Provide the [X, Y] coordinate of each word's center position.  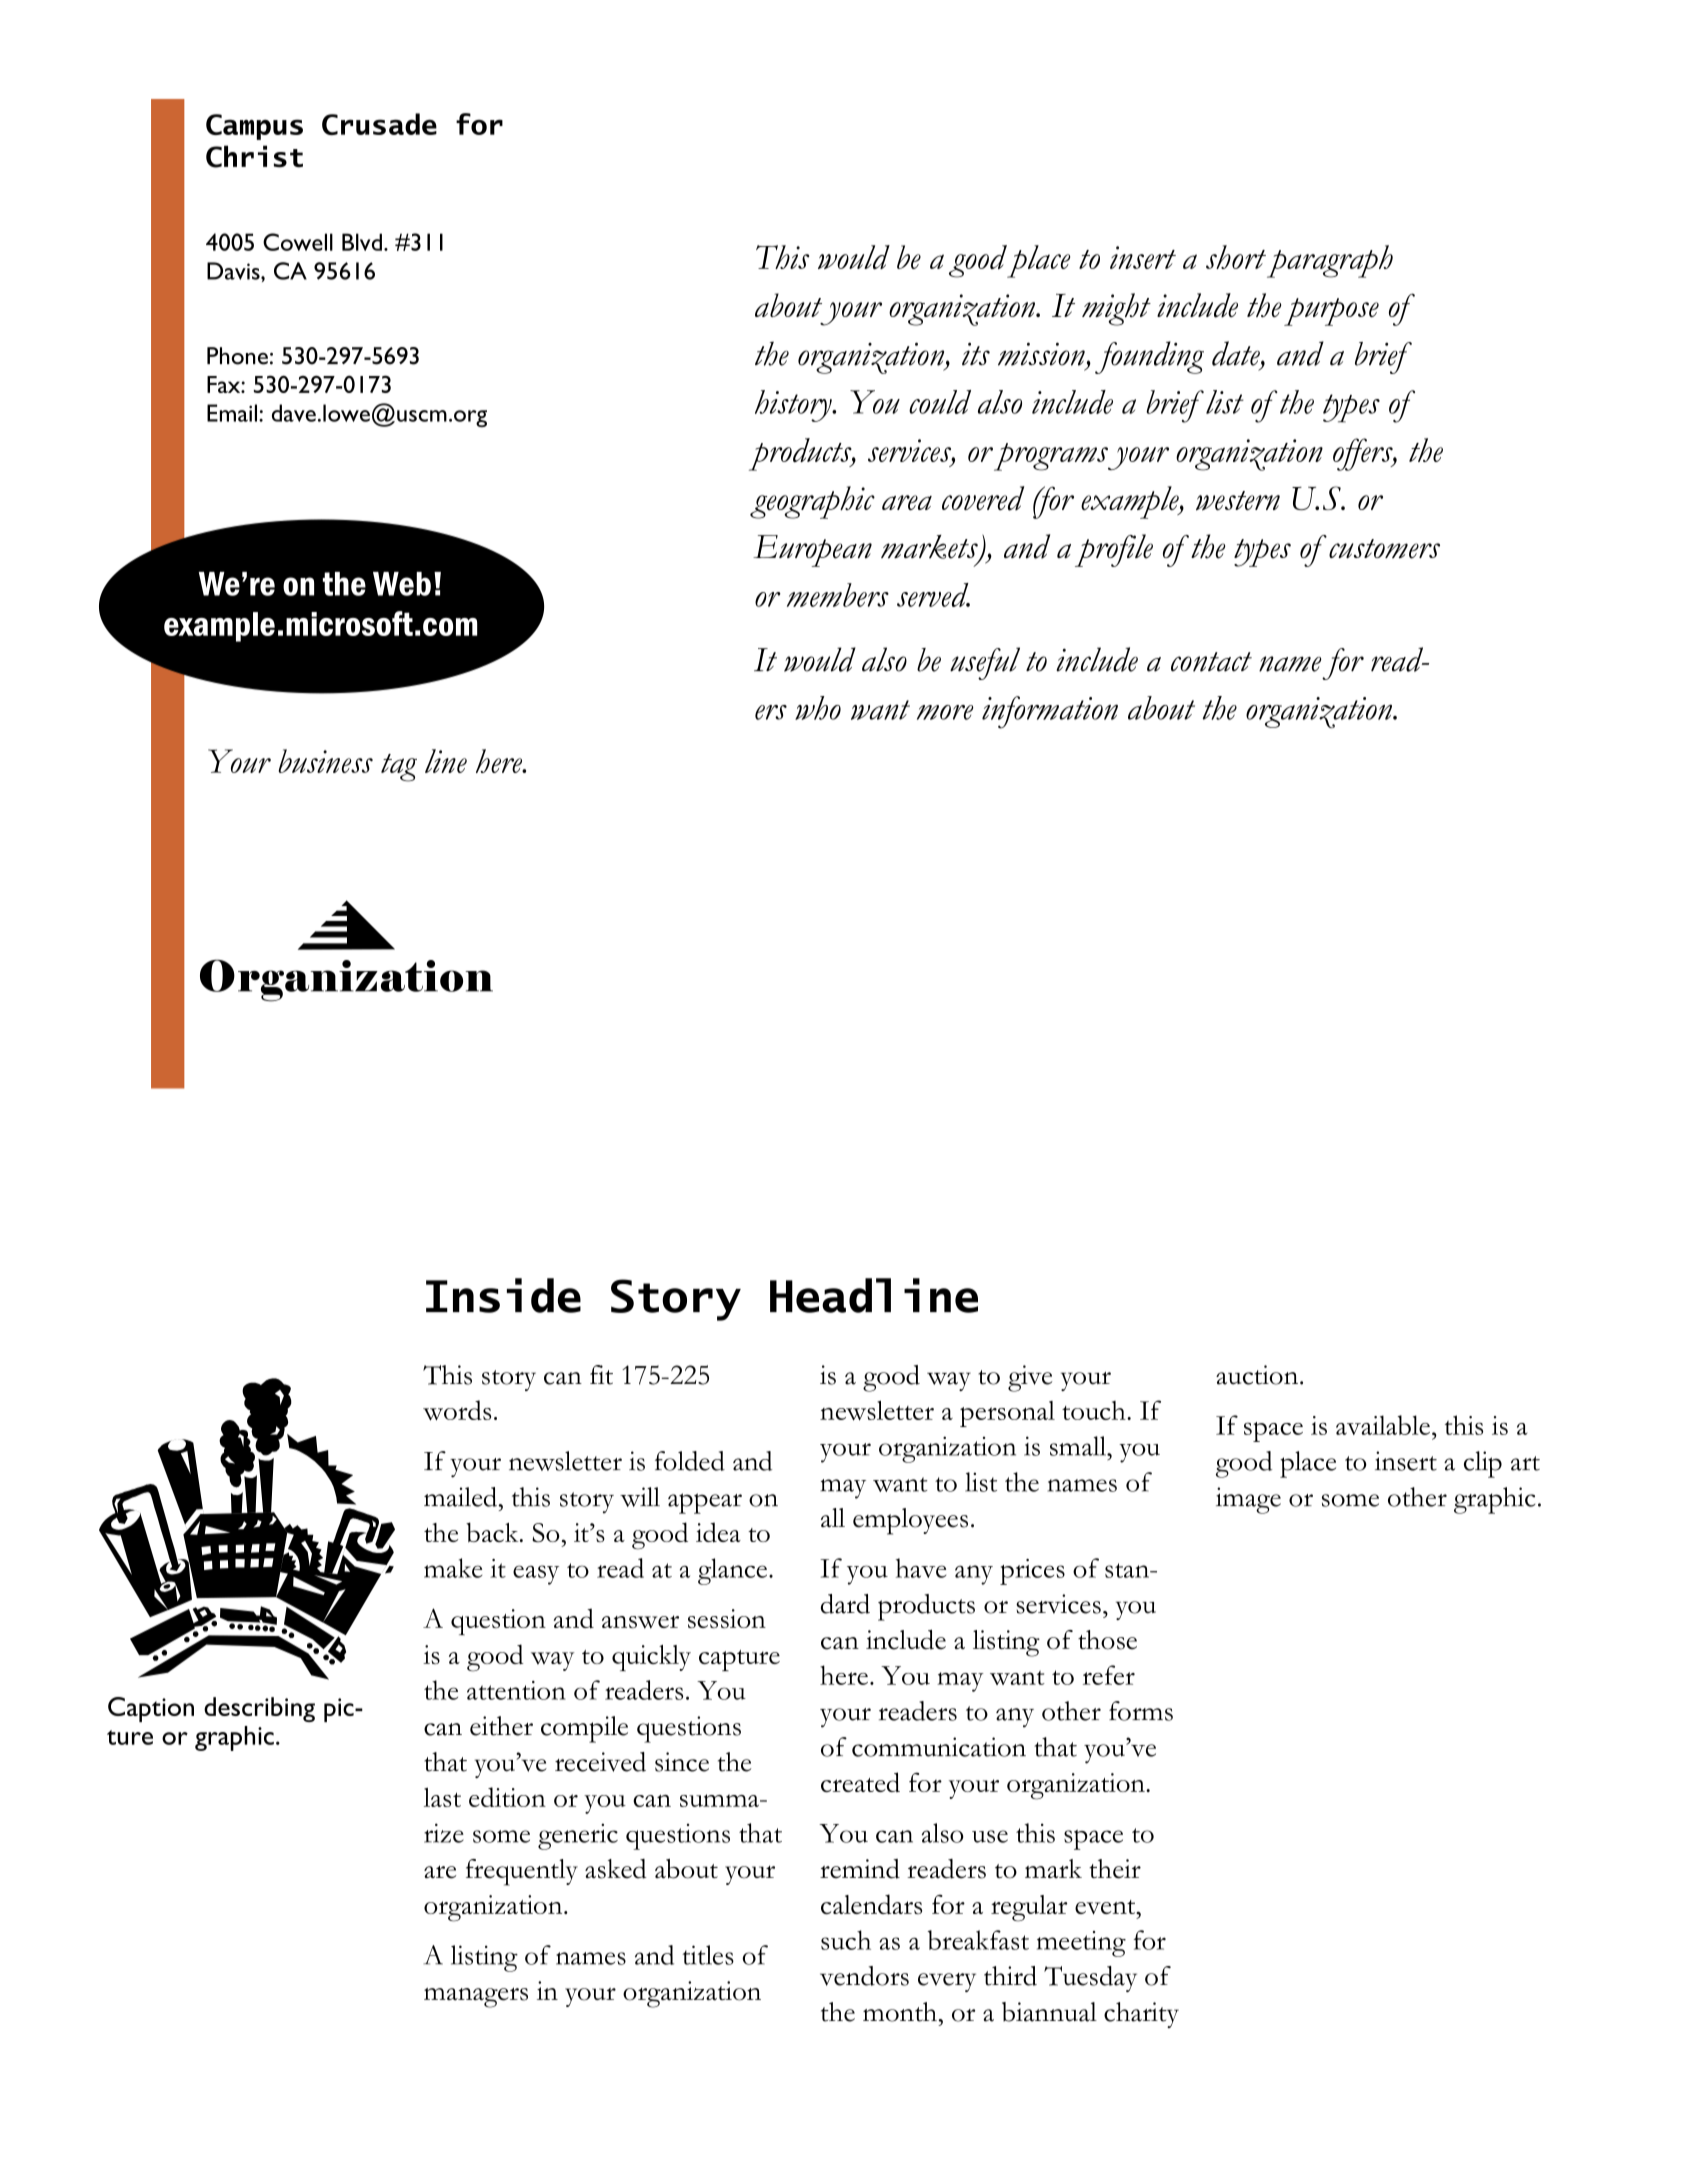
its [976, 354]
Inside [503, 1295]
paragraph [1330, 261]
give [1030, 1378]
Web [402, 584]
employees [910, 1521]
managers [476, 1997]
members [838, 595]
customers [1384, 549]
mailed [461, 1497]
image [1248, 1500]
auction [1258, 1375]
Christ [254, 156]
